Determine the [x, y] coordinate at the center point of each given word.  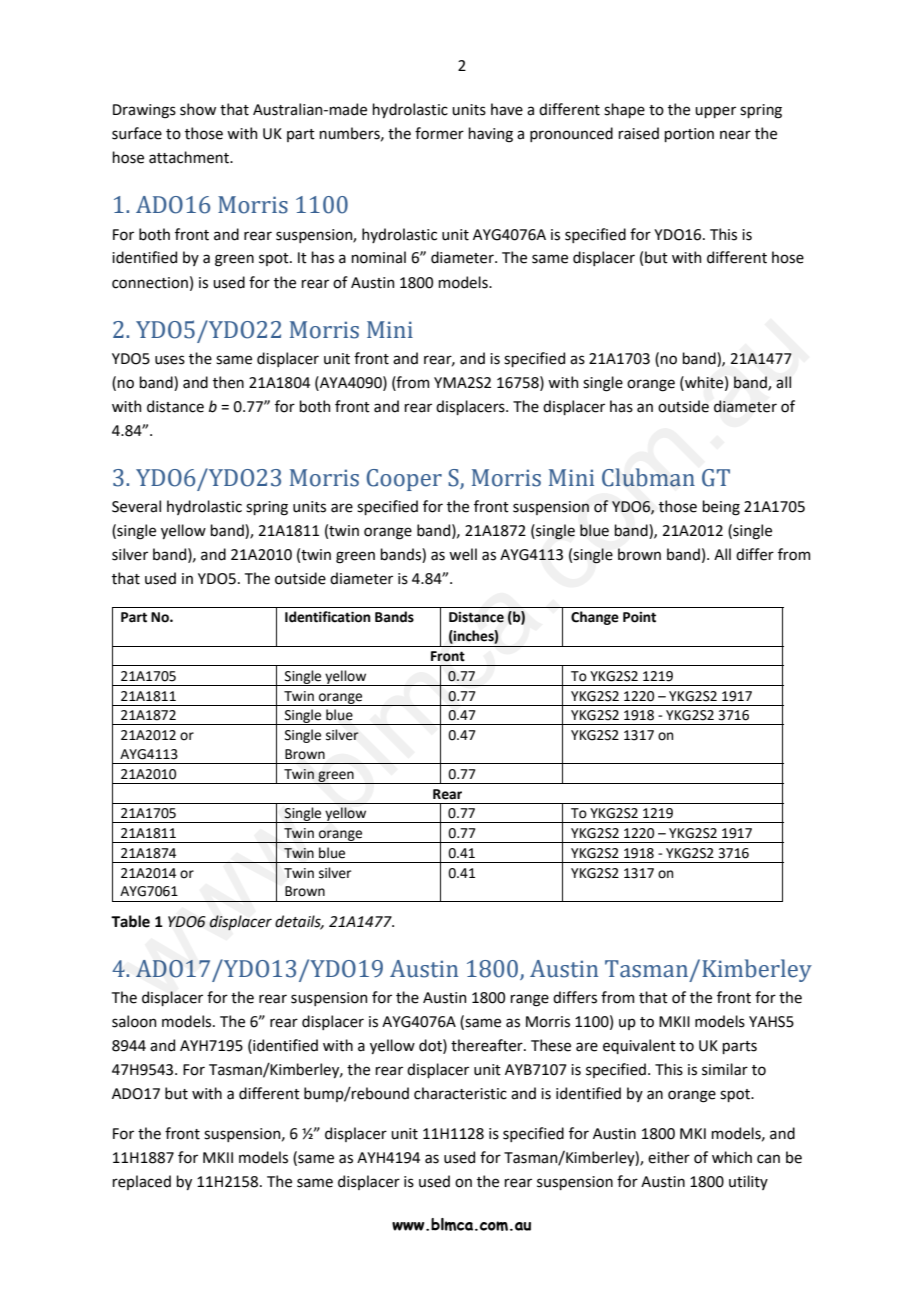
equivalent [639, 1046]
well [463, 554]
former [439, 133]
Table [130, 921]
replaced [141, 1182]
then [228, 382]
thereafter [488, 1045]
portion [689, 135]
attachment [190, 157]
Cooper [404, 480]
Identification [328, 617]
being [721, 508]
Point [639, 617]
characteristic [460, 1093]
